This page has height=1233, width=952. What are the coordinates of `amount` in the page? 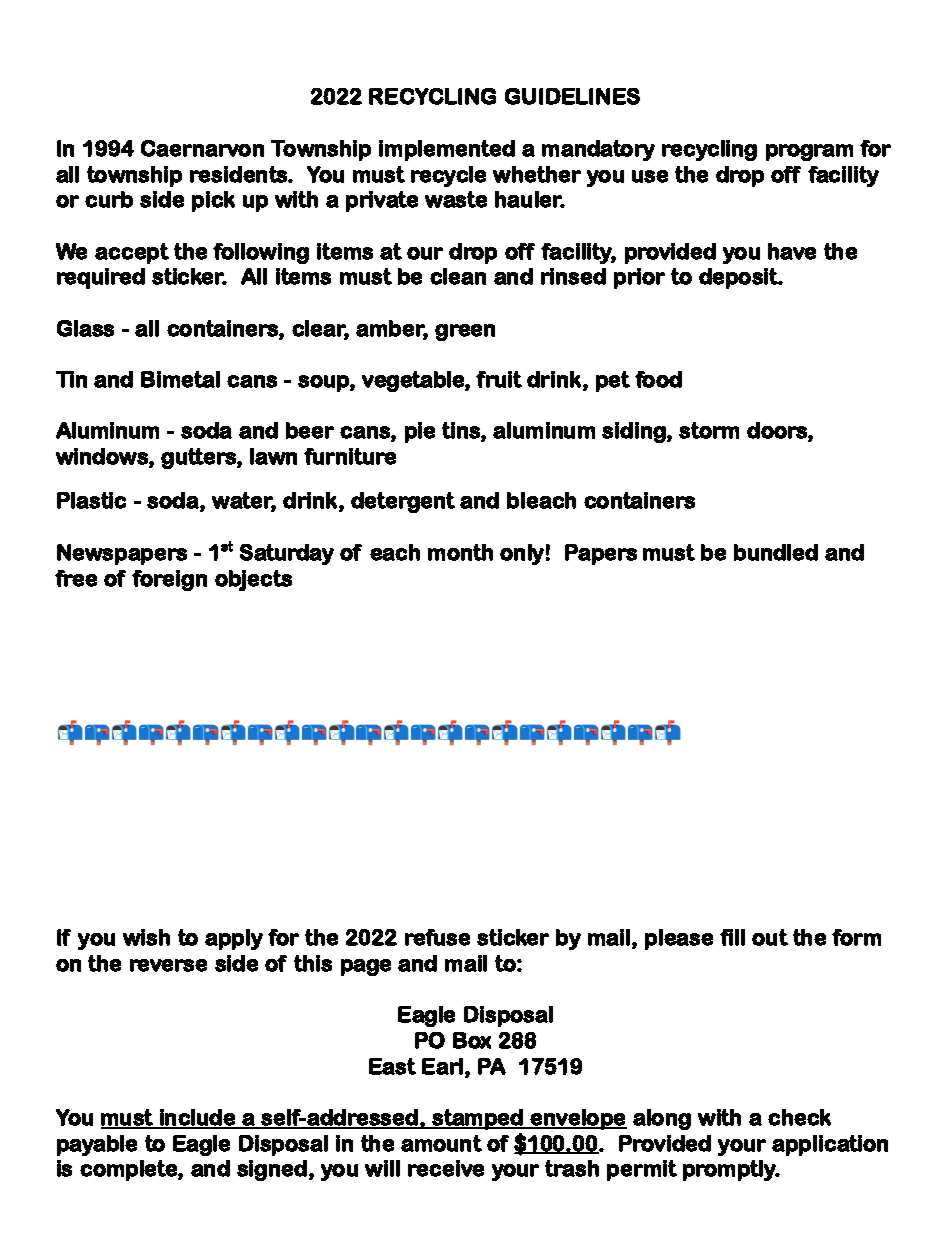 It's located at (441, 1143).
